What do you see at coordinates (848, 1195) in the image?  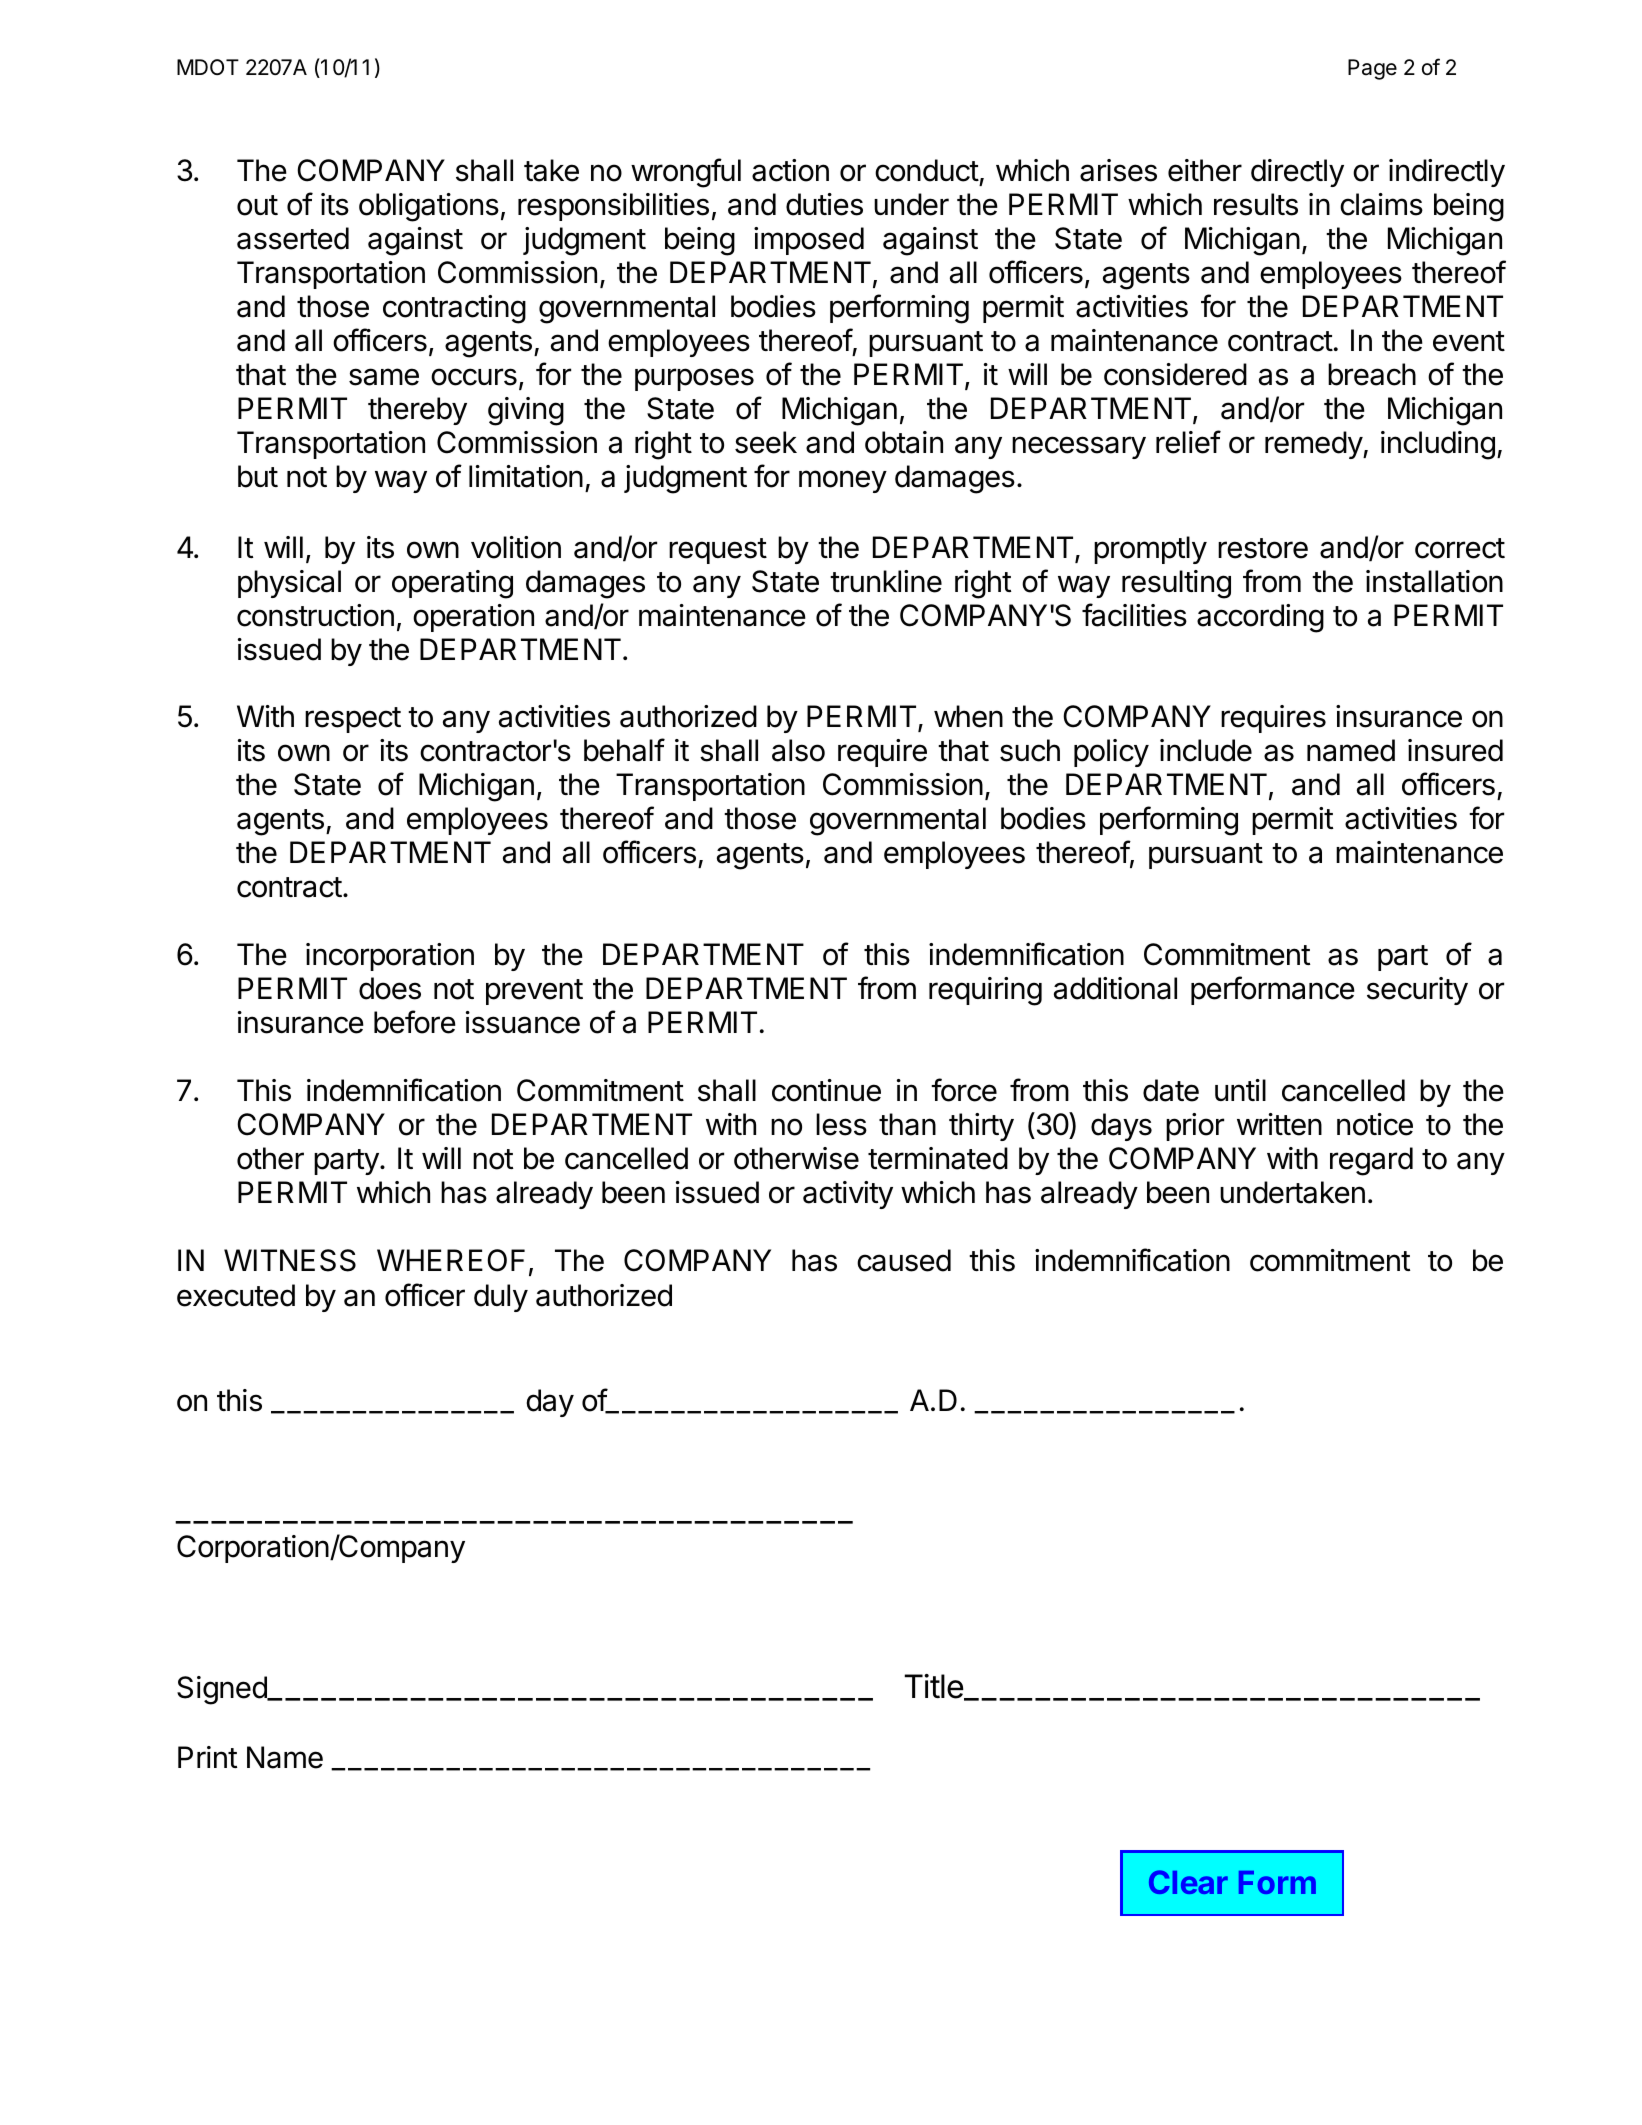 I see `activity` at bounding box center [848, 1195].
